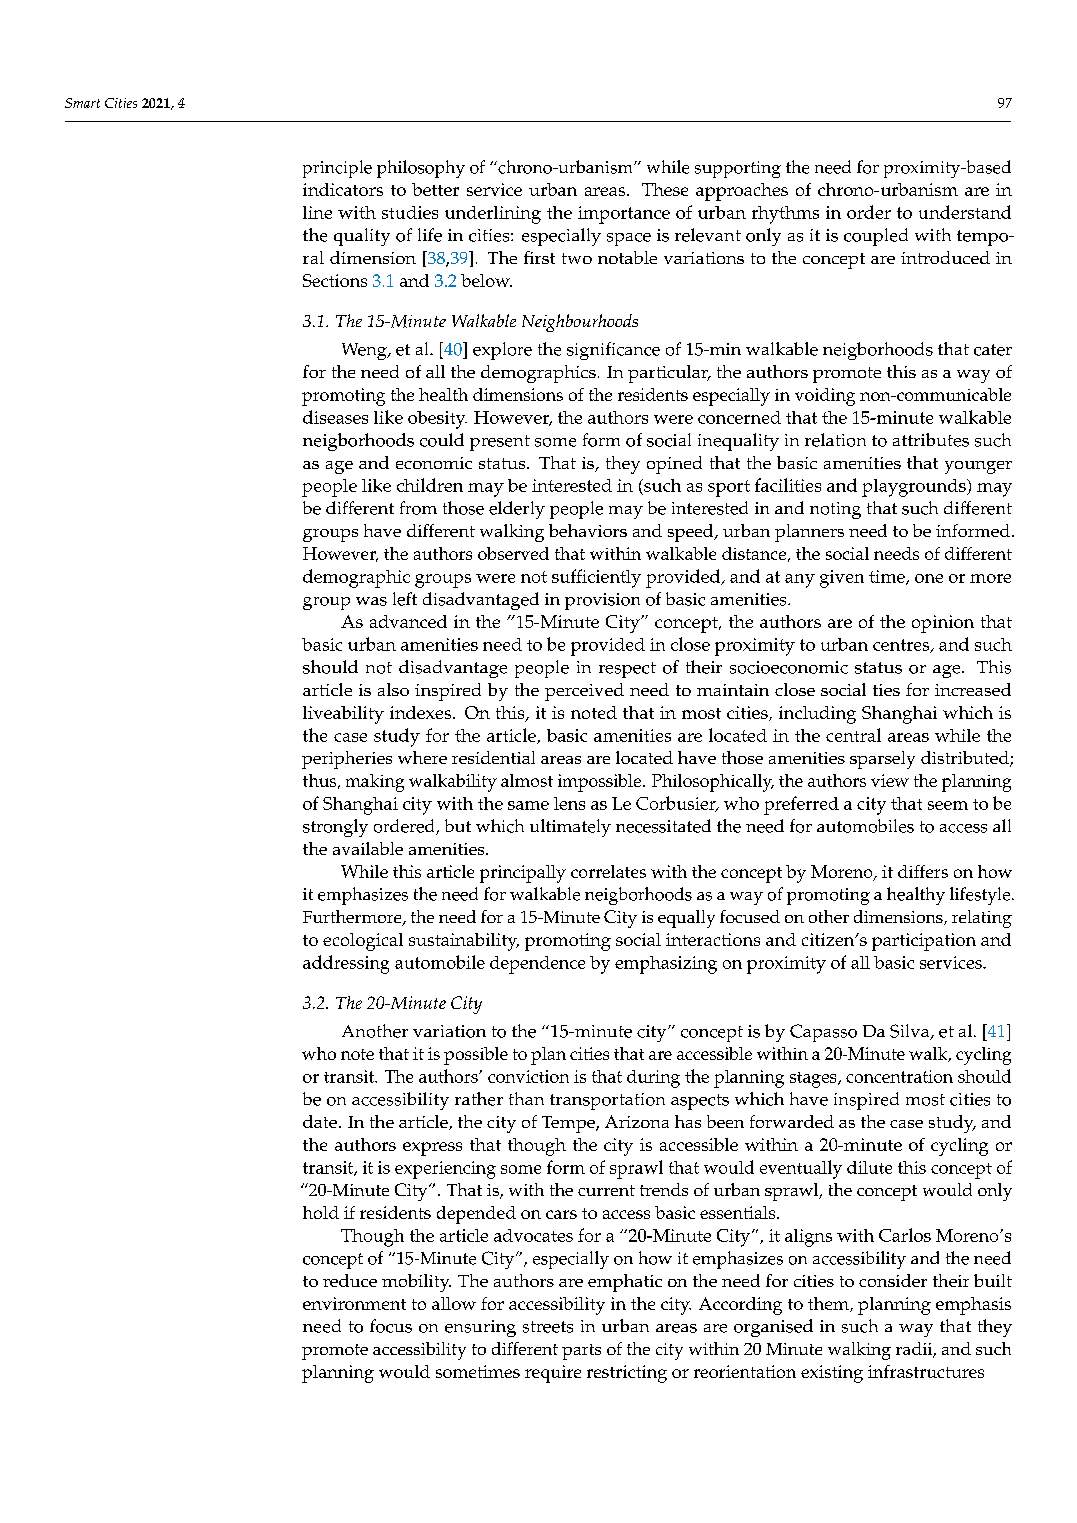 Image resolution: width=1077 pixels, height=1523 pixels. Describe the element at coordinates (911, 1032) in the image. I see `Silva` at that location.
